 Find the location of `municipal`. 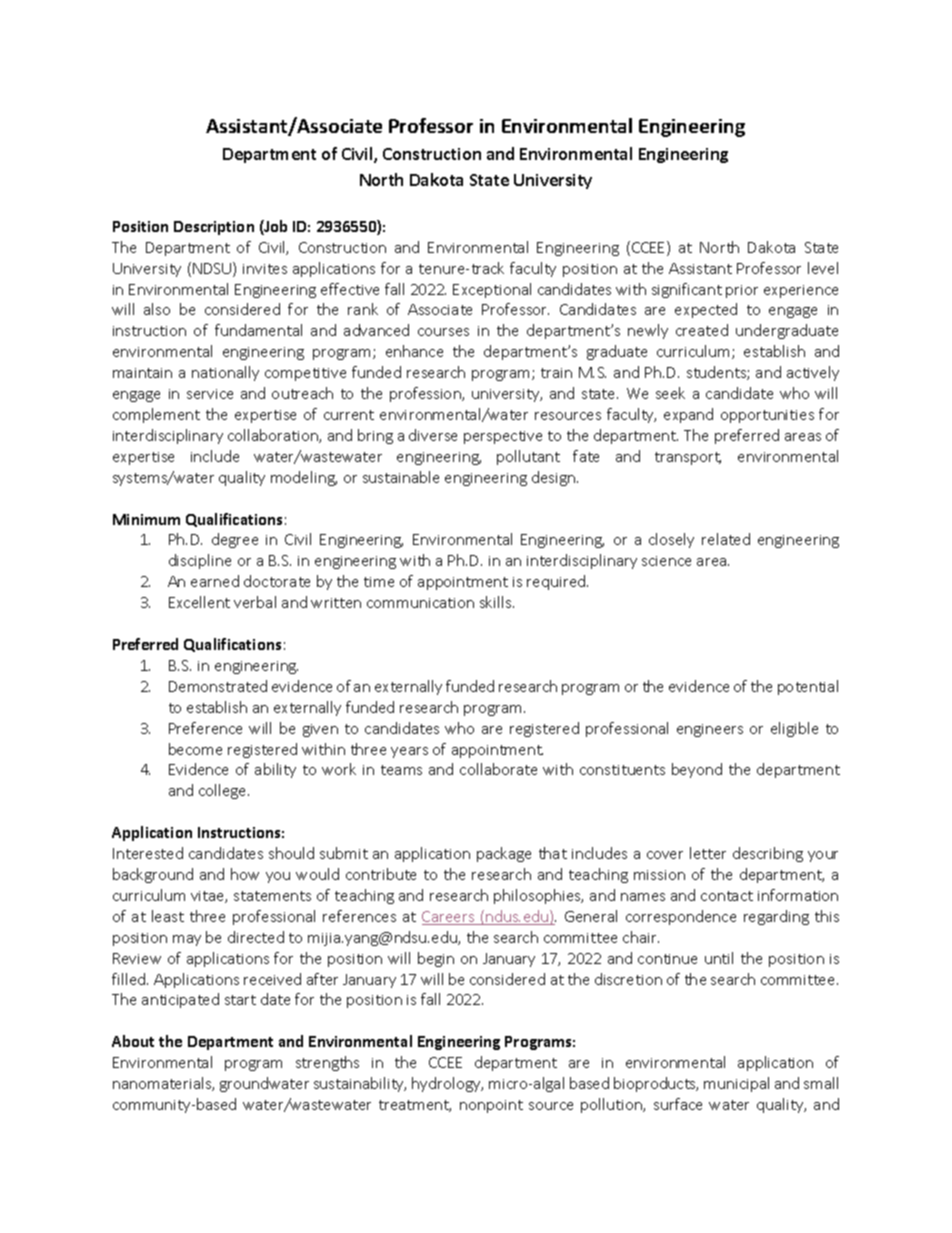

municipal is located at coordinates (736, 1084).
